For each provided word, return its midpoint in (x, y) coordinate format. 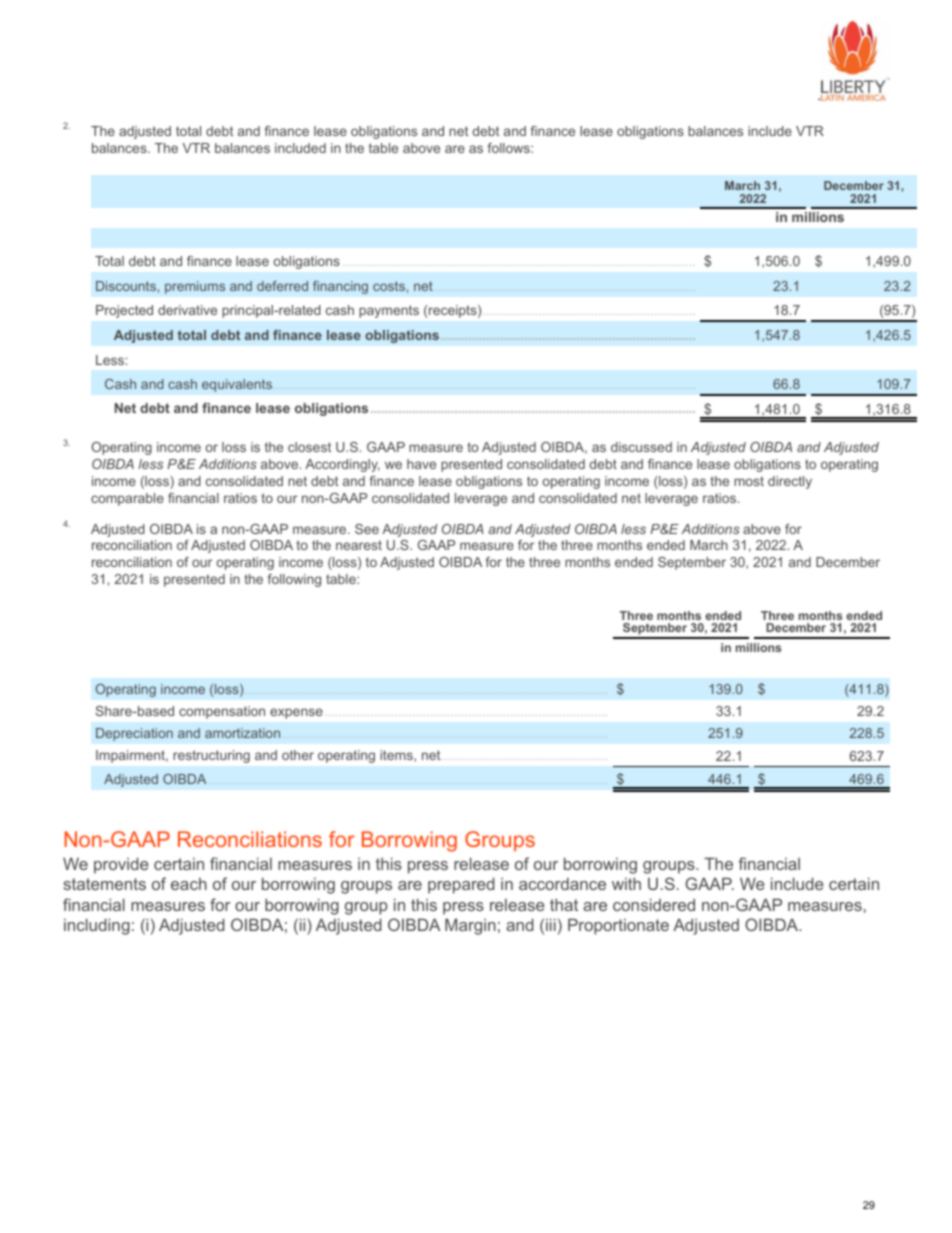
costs (389, 286)
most (749, 481)
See (367, 529)
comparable (127, 499)
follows (509, 148)
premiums (195, 287)
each (189, 884)
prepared (461, 885)
